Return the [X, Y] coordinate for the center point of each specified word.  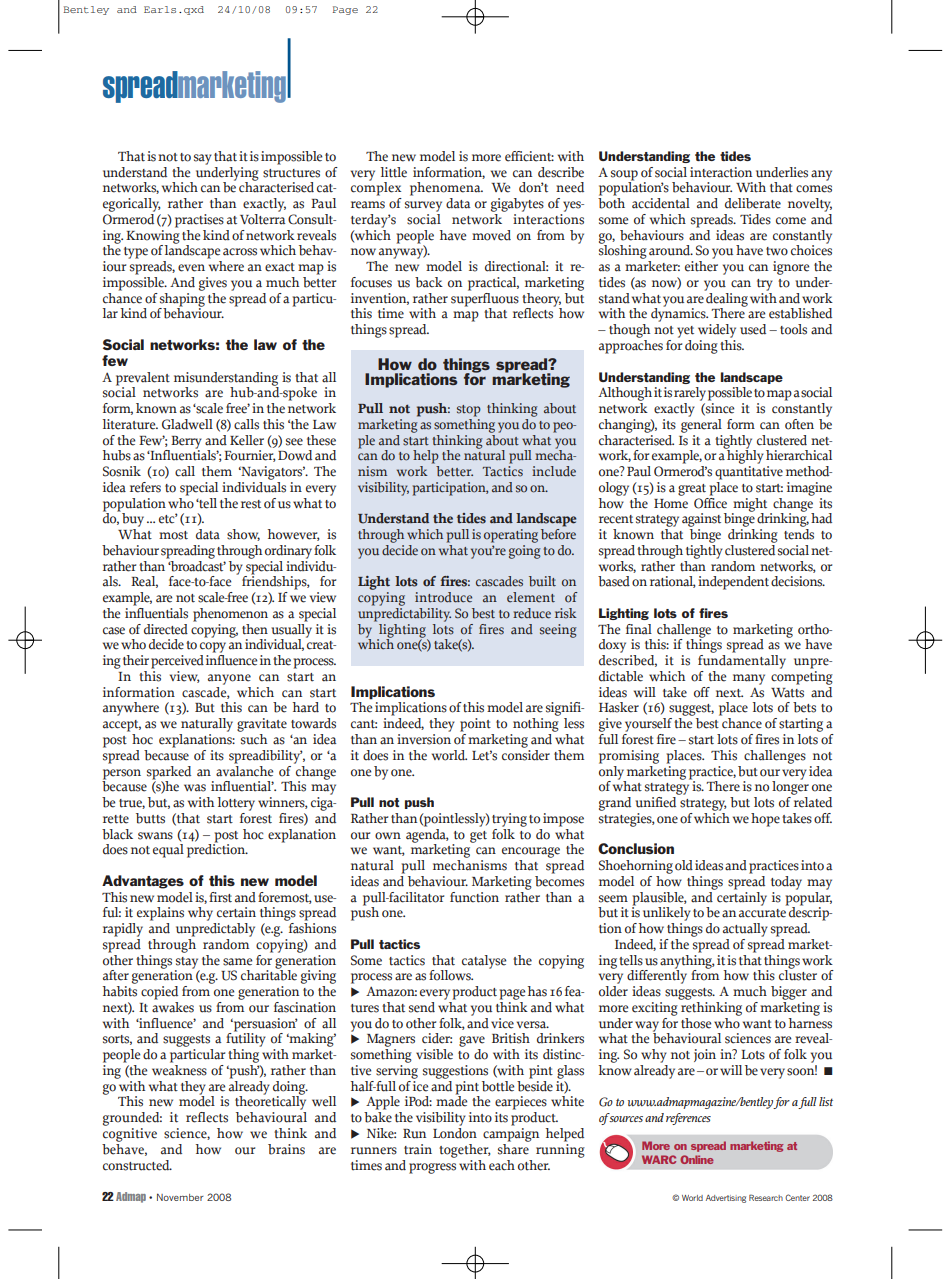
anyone [229, 679]
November [180, 1197]
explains [160, 914]
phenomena [446, 189]
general [701, 424]
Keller [247, 440]
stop [469, 411]
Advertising [726, 1199]
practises [199, 221]
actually [745, 930]
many [749, 679]
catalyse [484, 962]
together [465, 1151]
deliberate [753, 203]
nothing [536, 725]
